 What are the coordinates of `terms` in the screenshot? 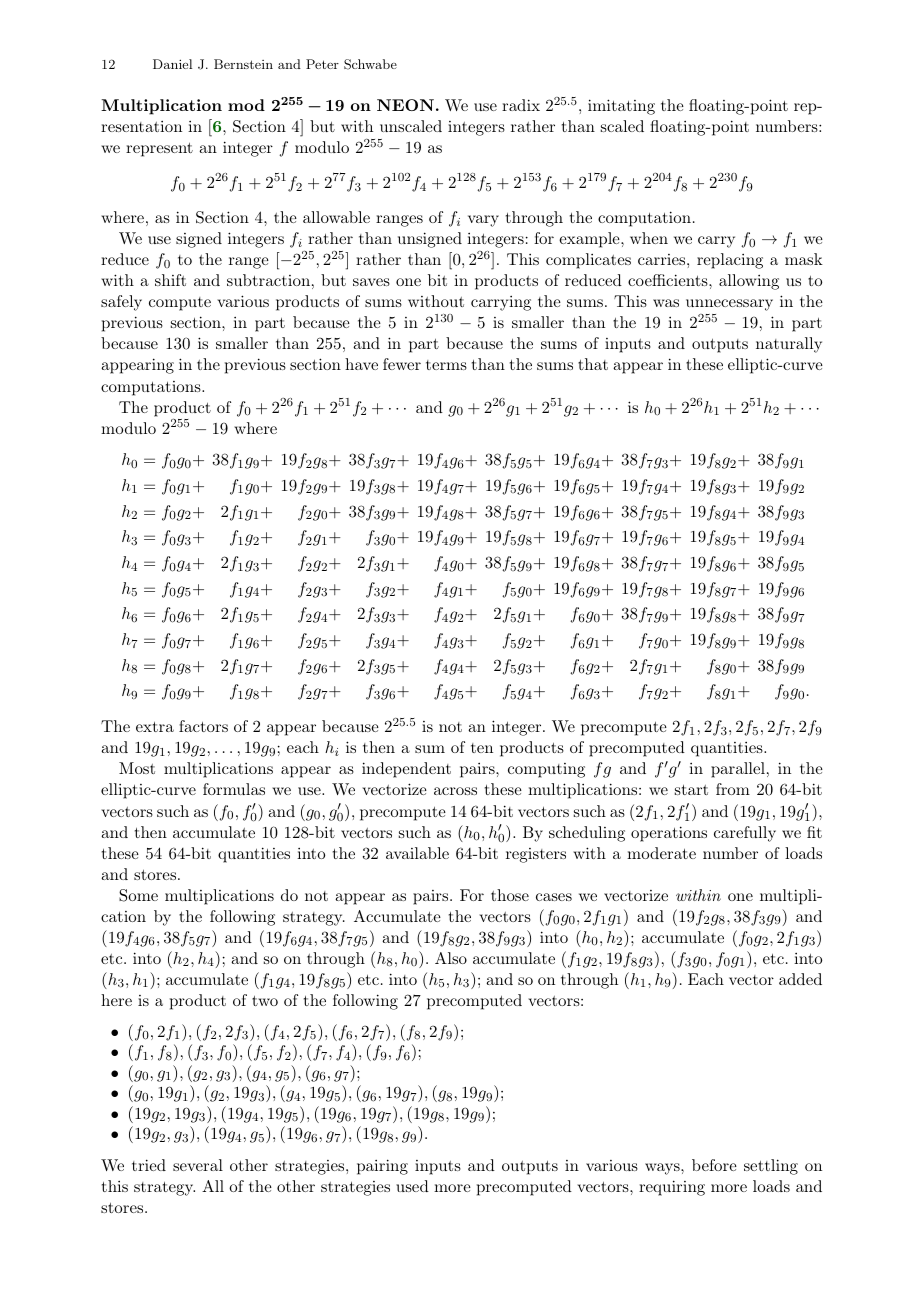 It's located at (446, 365).
